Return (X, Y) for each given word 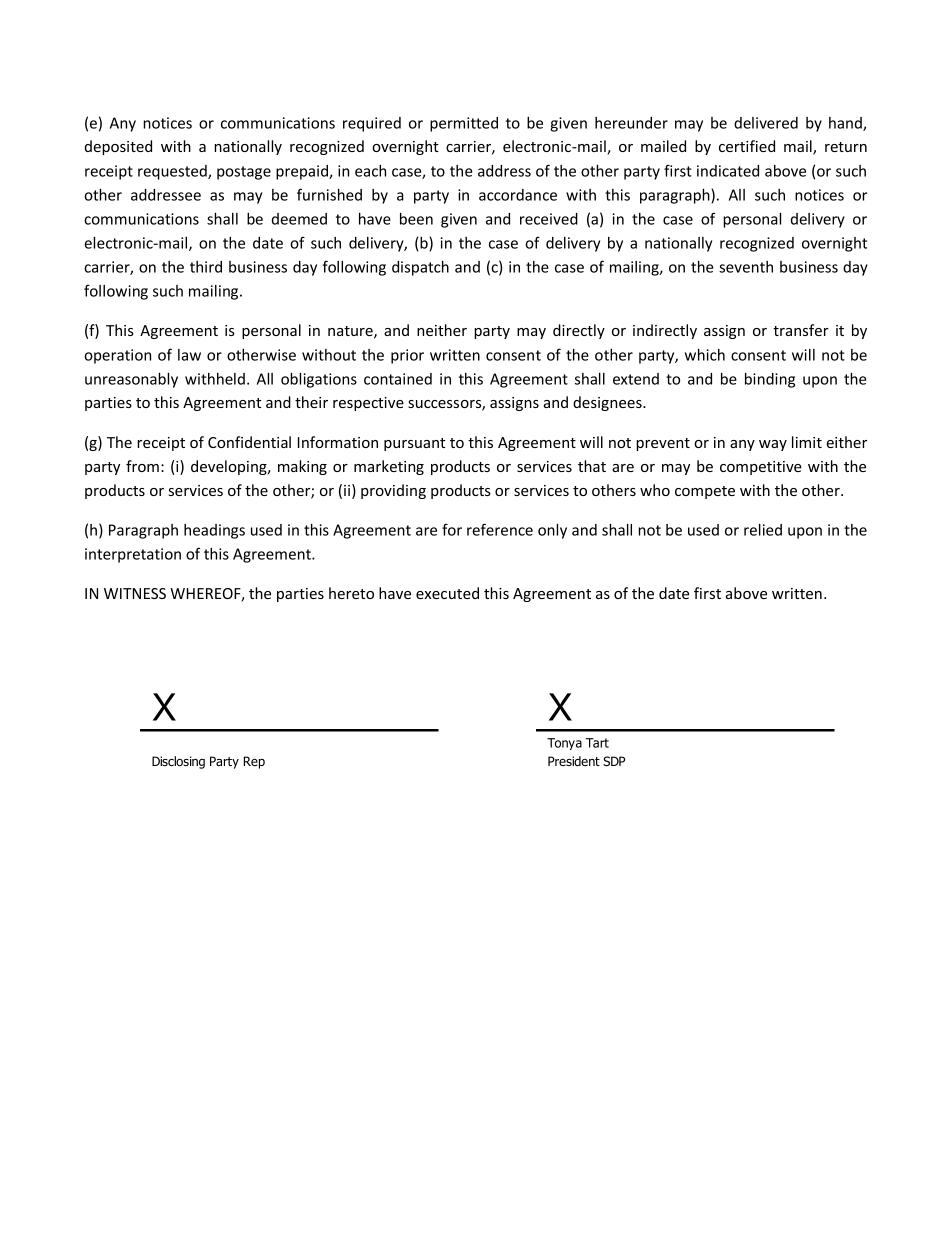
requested (173, 172)
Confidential (249, 442)
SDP (614, 761)
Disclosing (178, 762)
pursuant (414, 444)
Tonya (564, 744)
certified (747, 146)
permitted (464, 124)
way (773, 445)
